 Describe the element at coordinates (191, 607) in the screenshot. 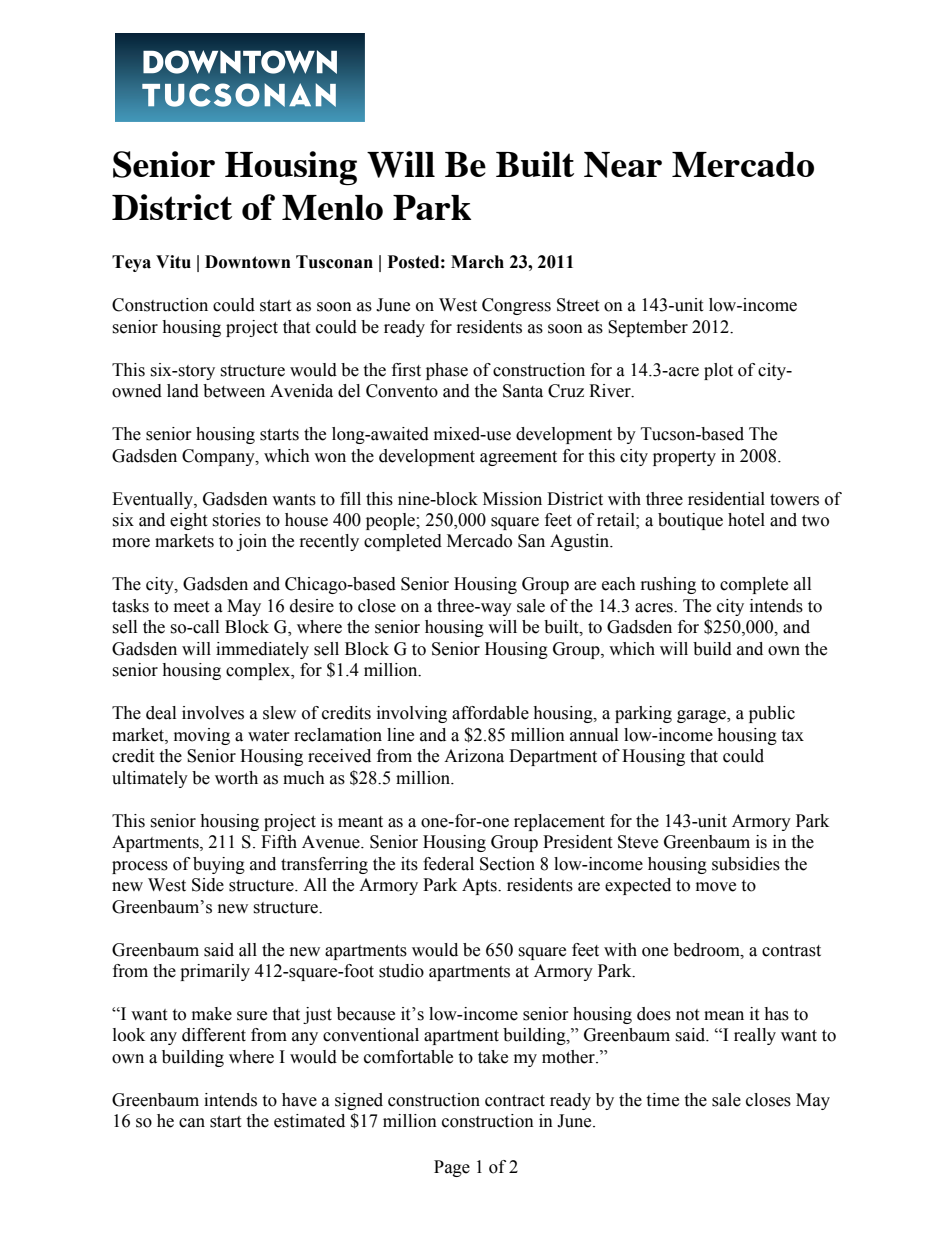

I see `meet` at that location.
